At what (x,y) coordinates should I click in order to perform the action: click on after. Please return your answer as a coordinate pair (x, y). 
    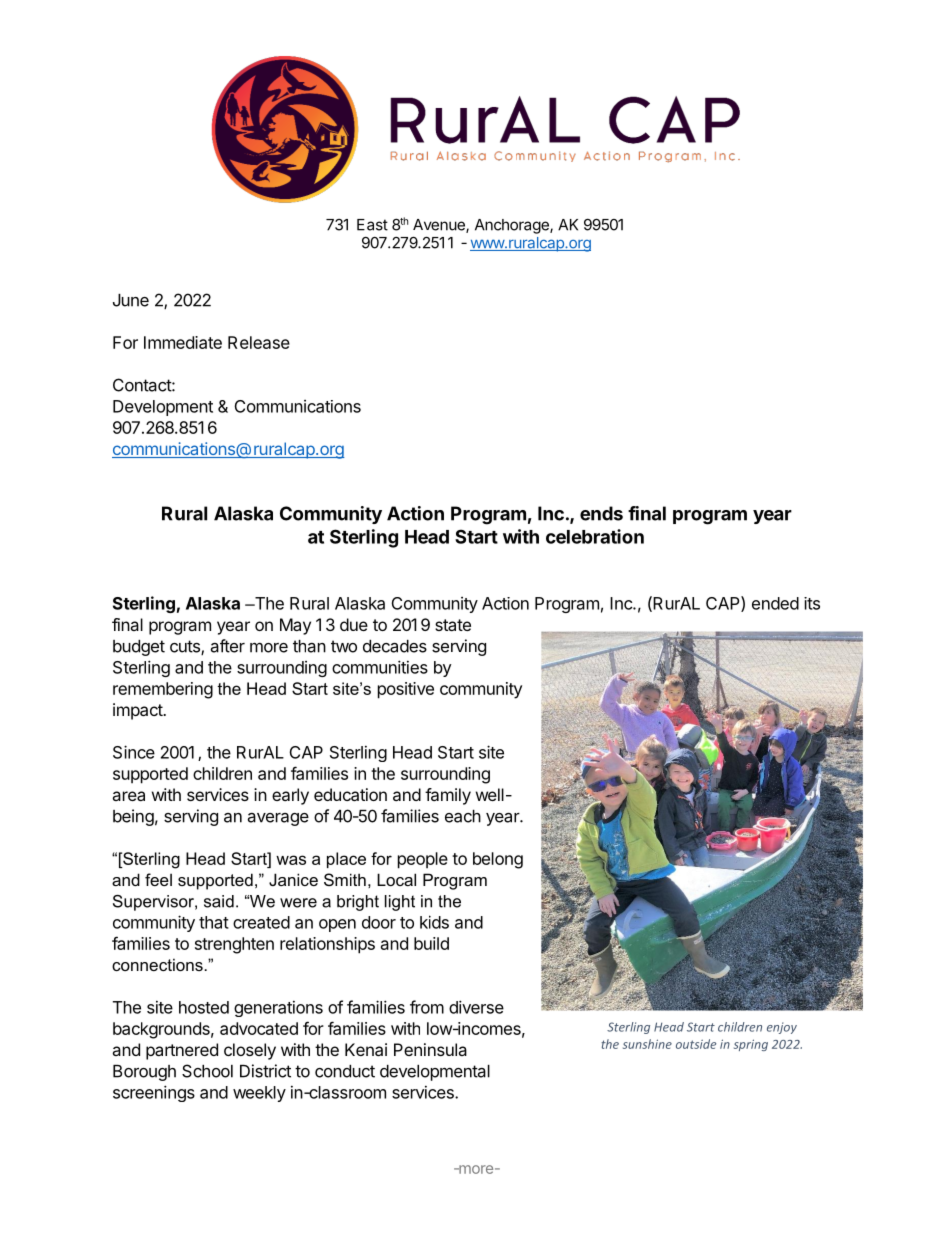
    Looking at the image, I should click on (228, 646).
